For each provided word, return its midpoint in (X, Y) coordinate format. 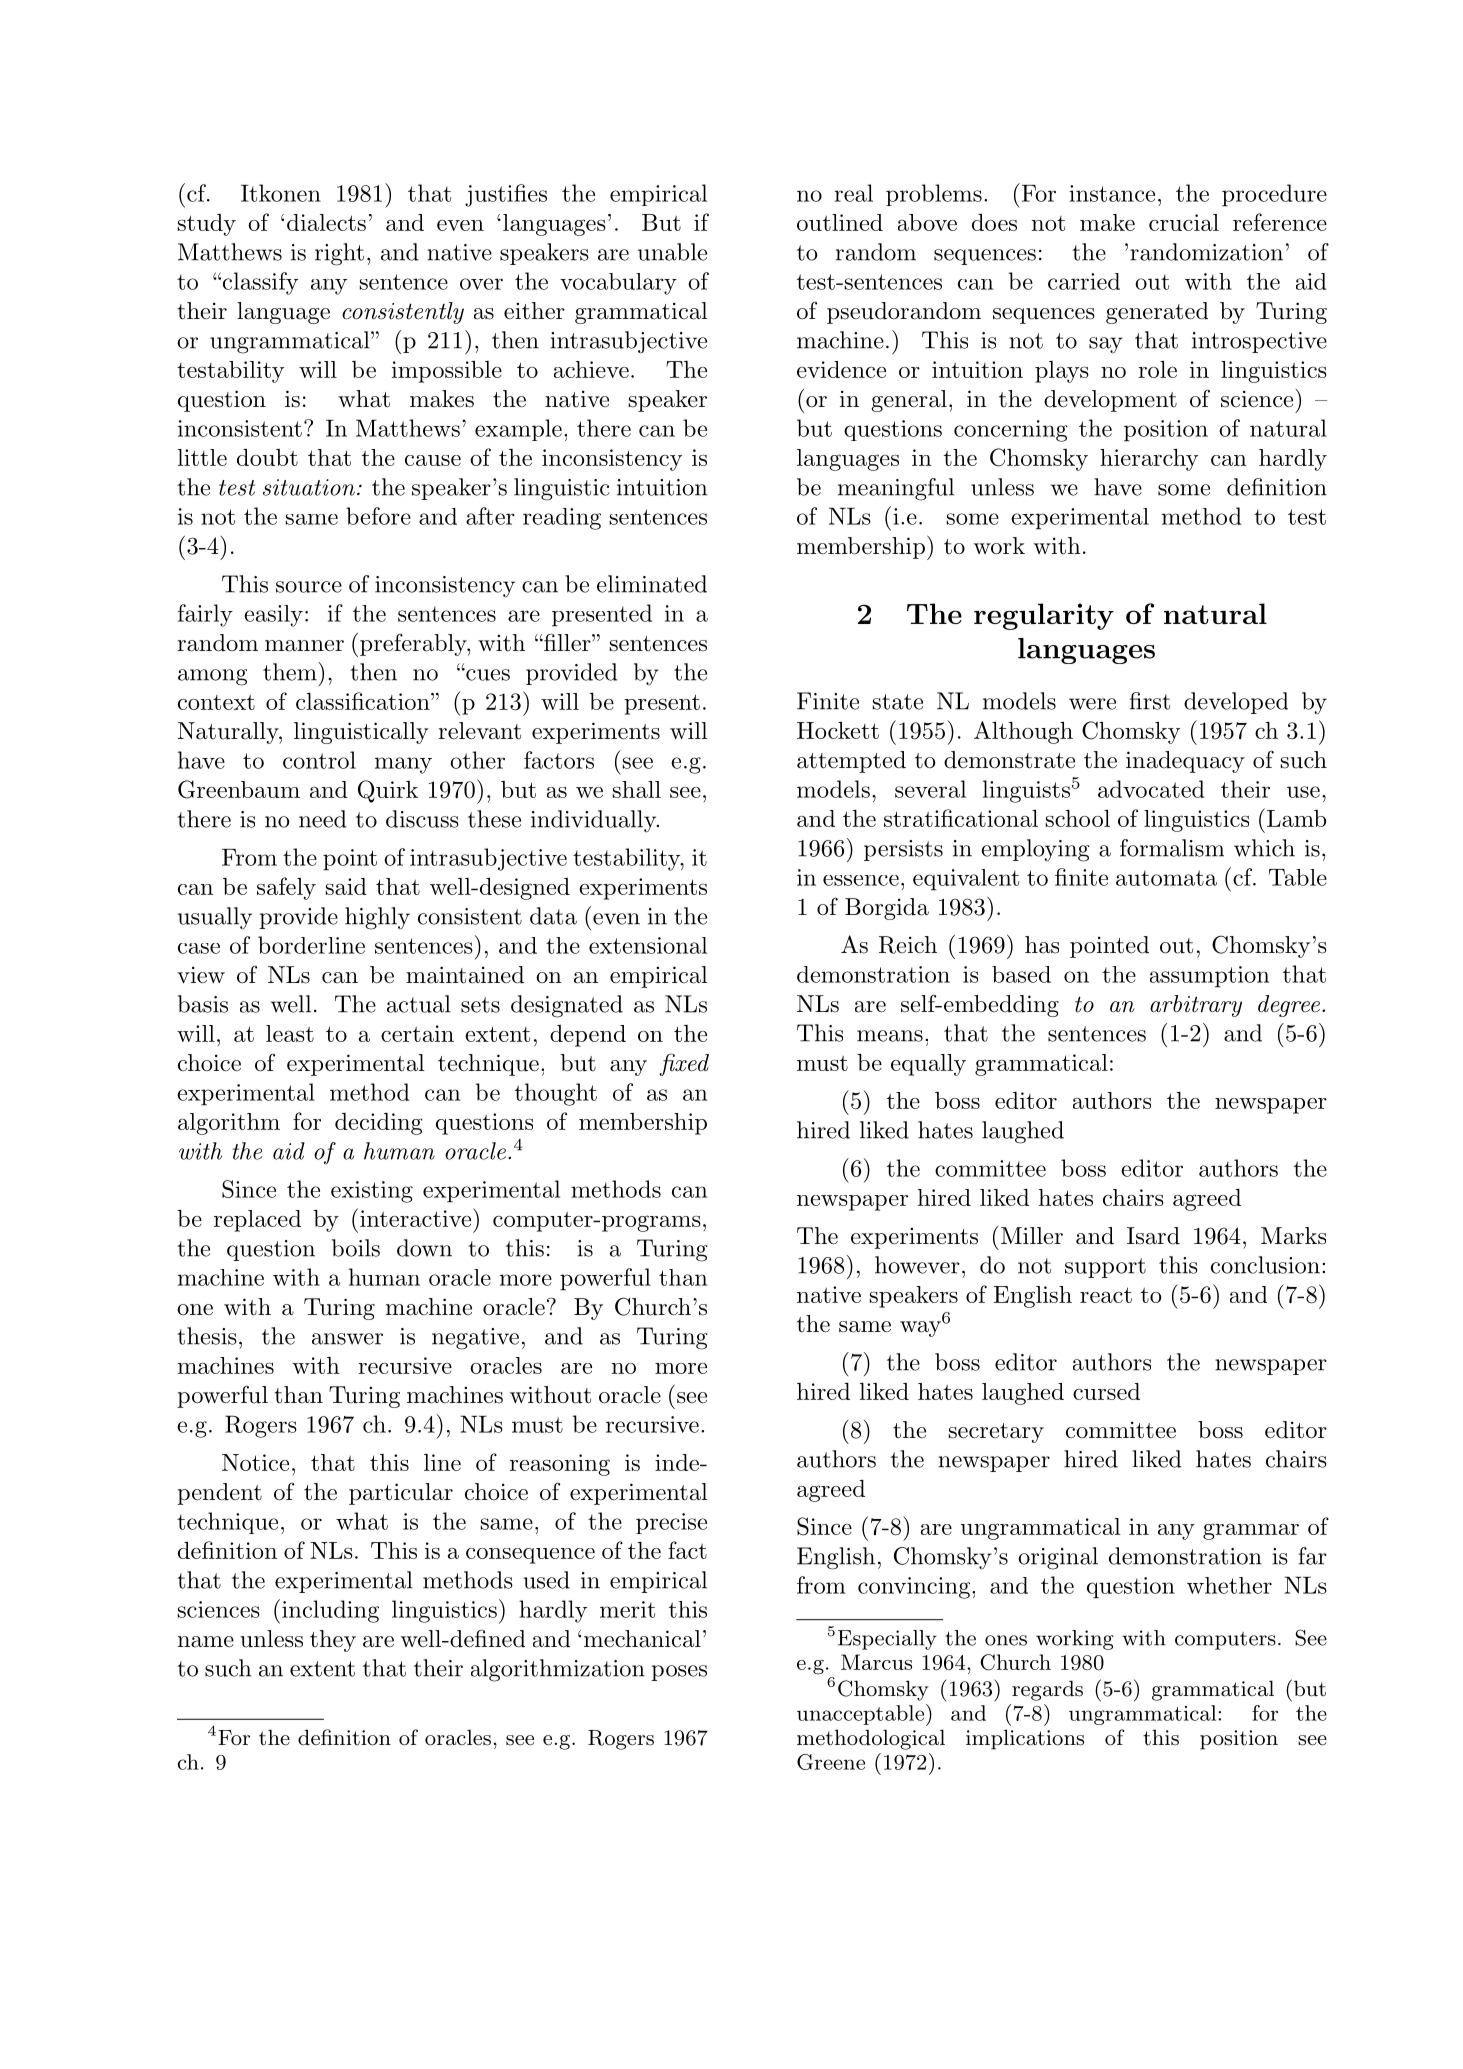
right (339, 254)
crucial (1184, 222)
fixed (684, 1064)
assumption (1209, 977)
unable (672, 252)
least (290, 1033)
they (333, 1641)
